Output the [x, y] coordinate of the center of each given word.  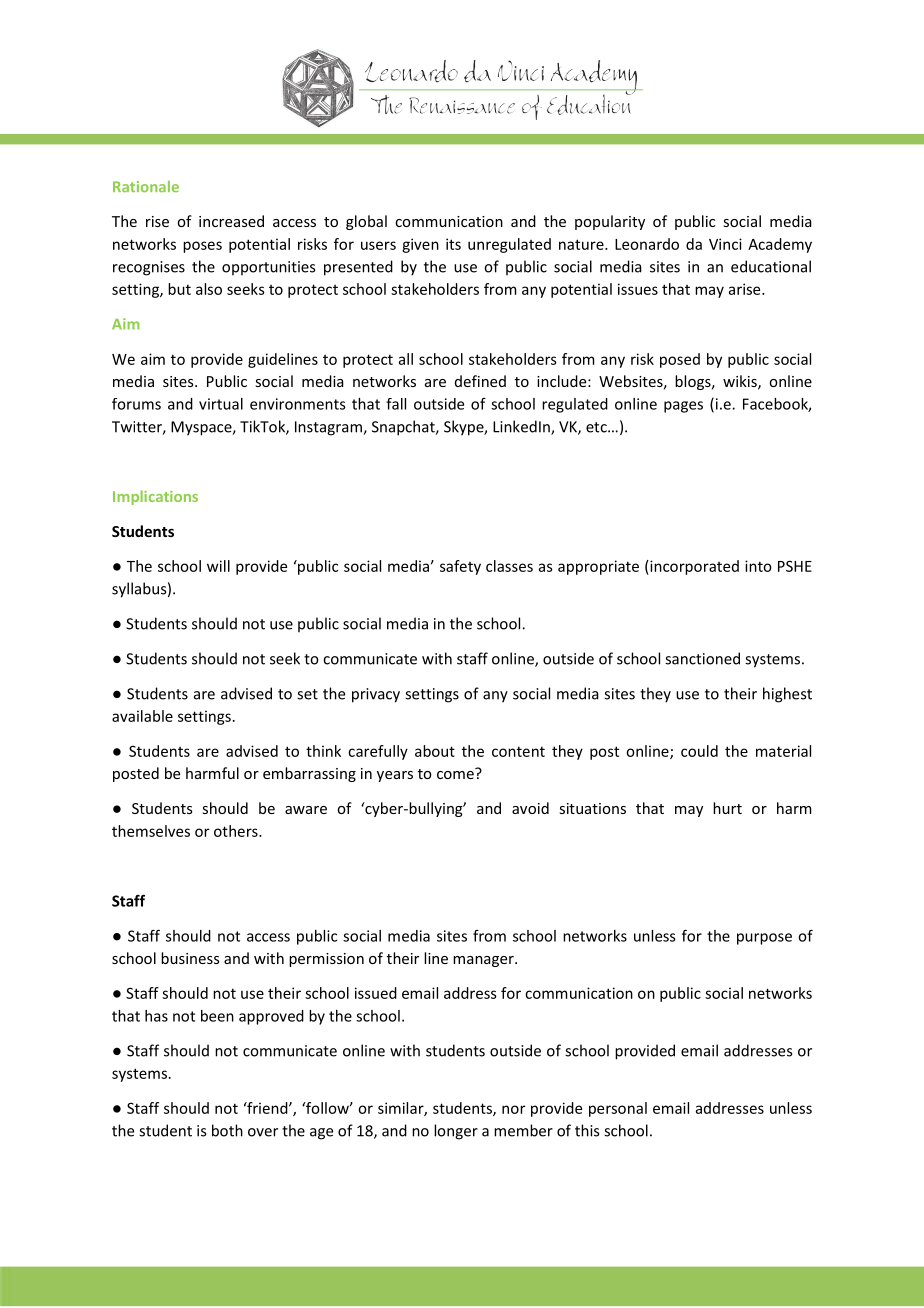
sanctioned [702, 658]
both [227, 1130]
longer [456, 1132]
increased [231, 221]
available [142, 716]
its [453, 244]
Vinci [725, 244]
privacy [376, 695]
